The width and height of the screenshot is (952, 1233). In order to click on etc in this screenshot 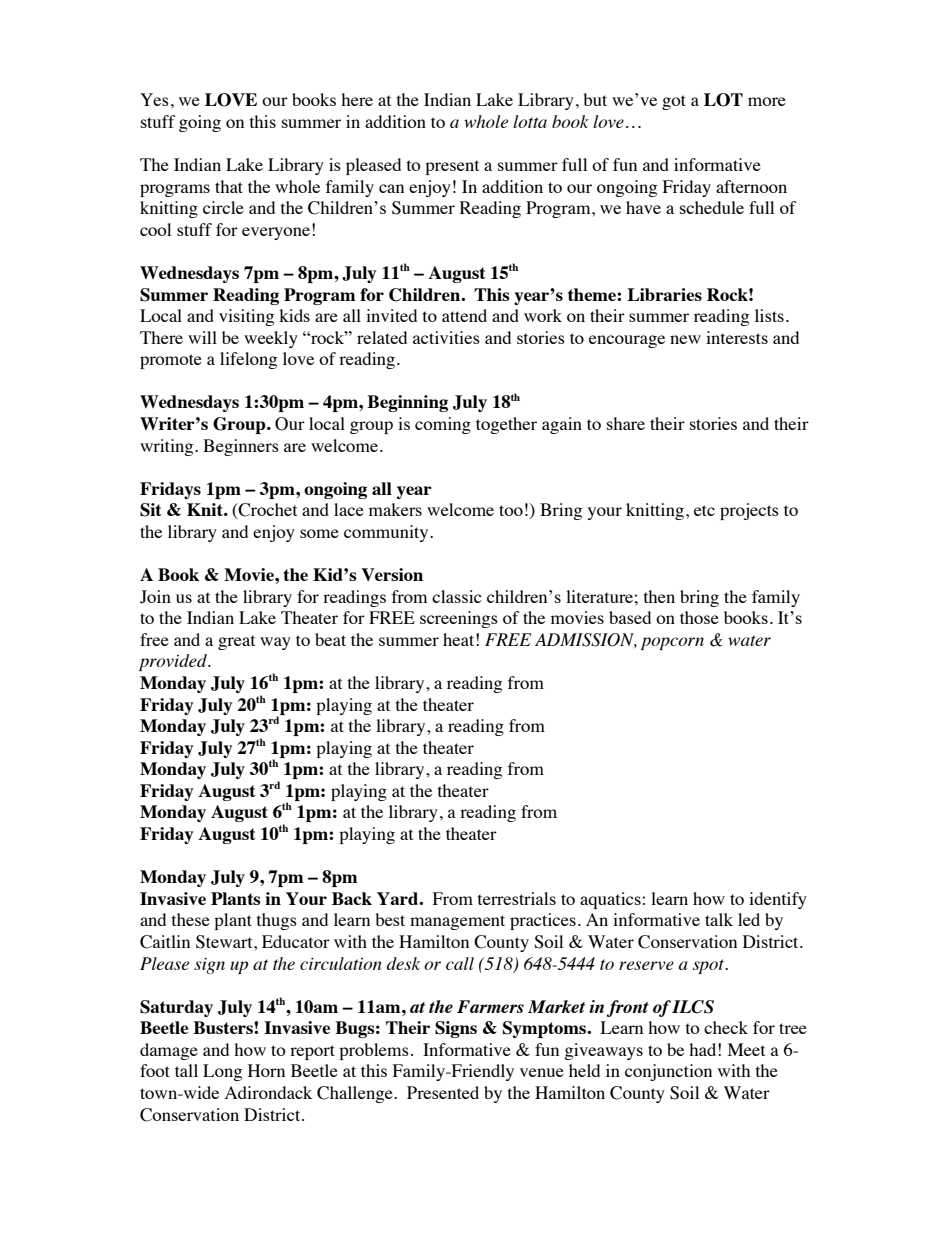, I will do `click(704, 510)`.
